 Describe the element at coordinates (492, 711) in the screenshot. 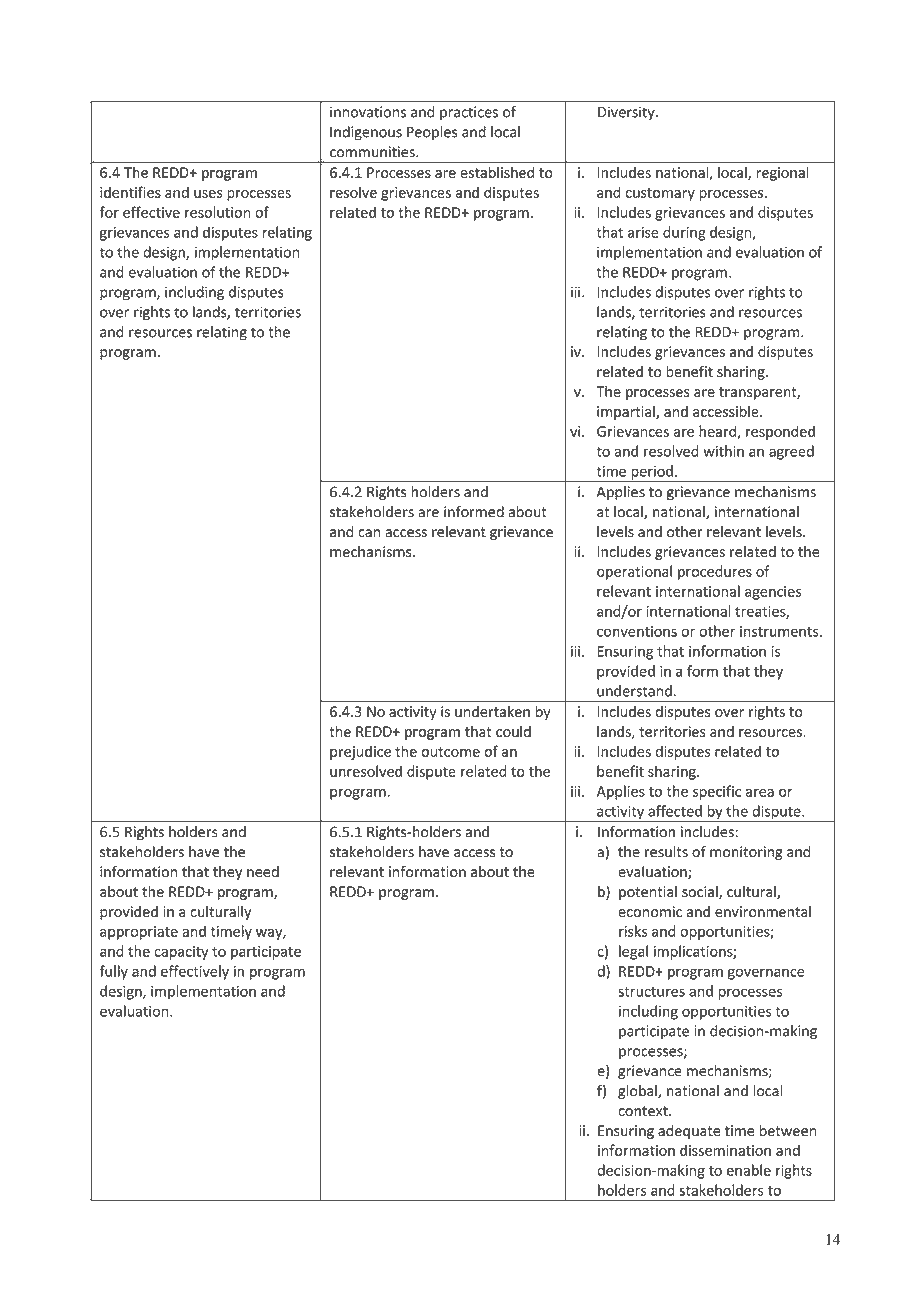

I see `undertaken` at that location.
